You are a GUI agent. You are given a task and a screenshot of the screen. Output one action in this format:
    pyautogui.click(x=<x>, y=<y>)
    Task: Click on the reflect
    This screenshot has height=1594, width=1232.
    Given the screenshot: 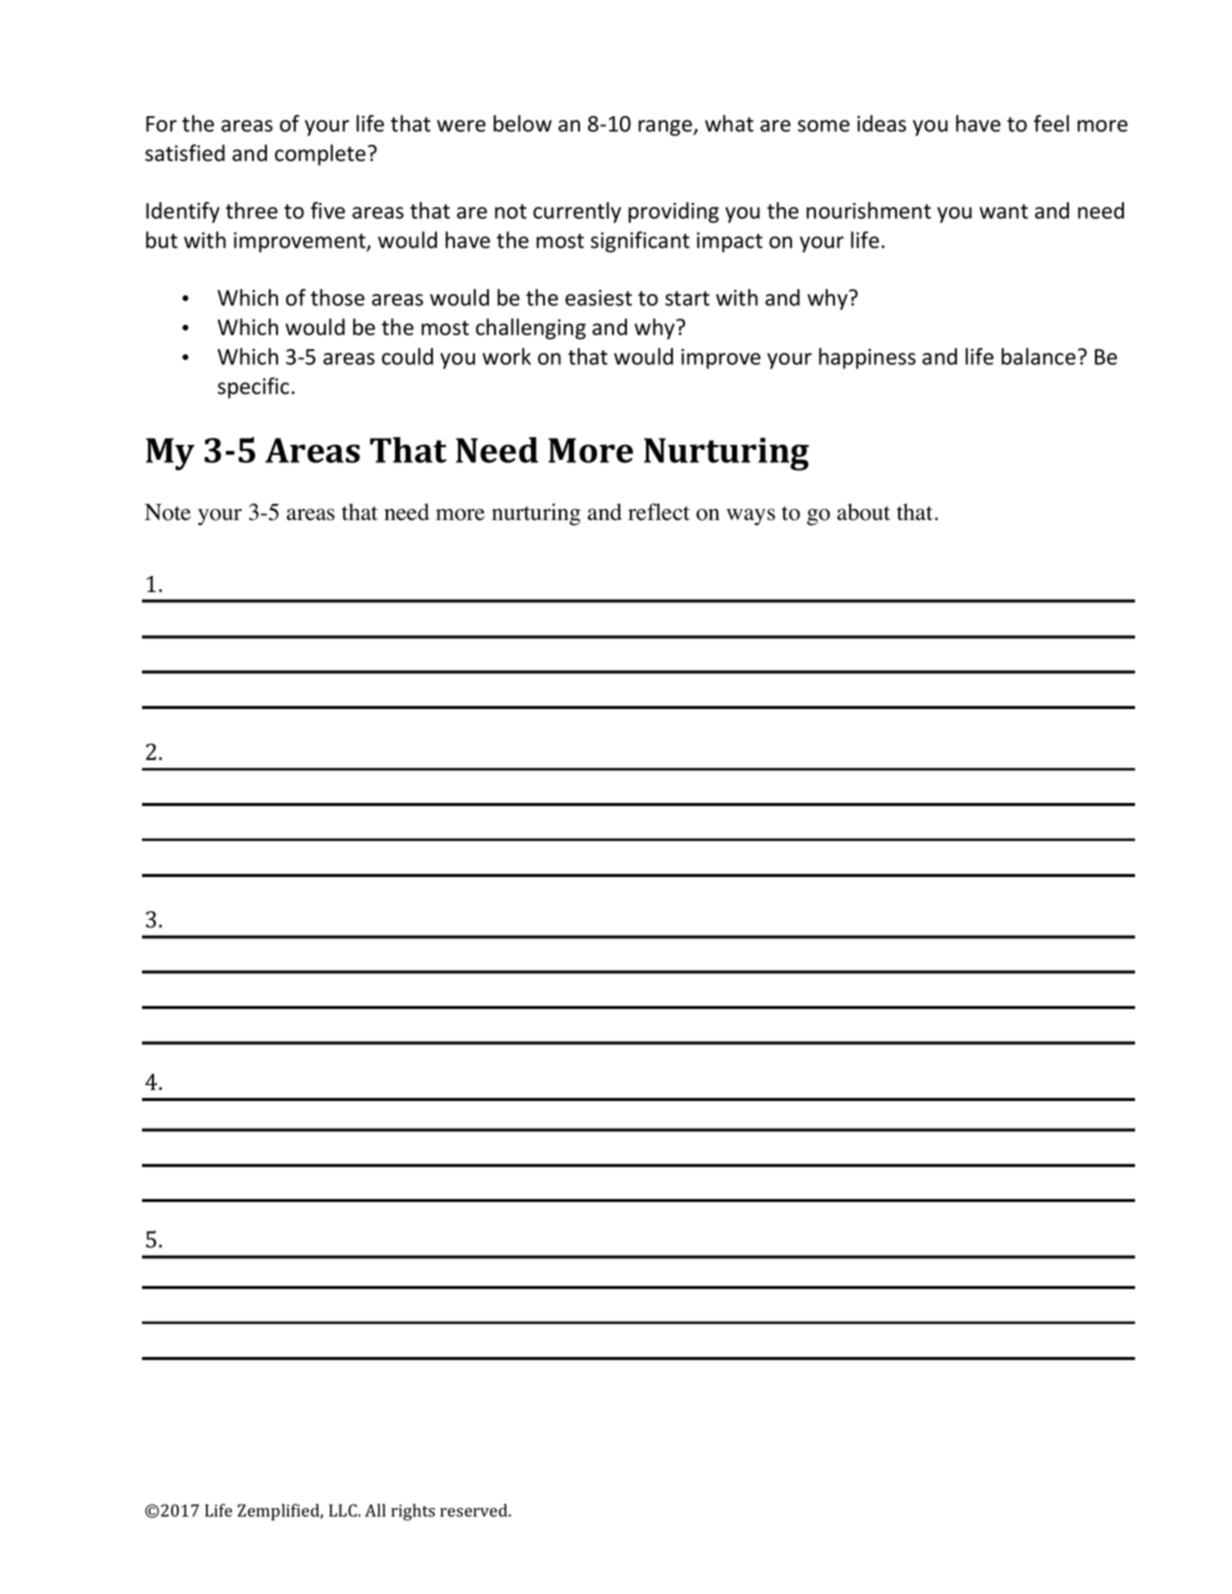 What is the action you would take?
    pyautogui.click(x=659, y=512)
